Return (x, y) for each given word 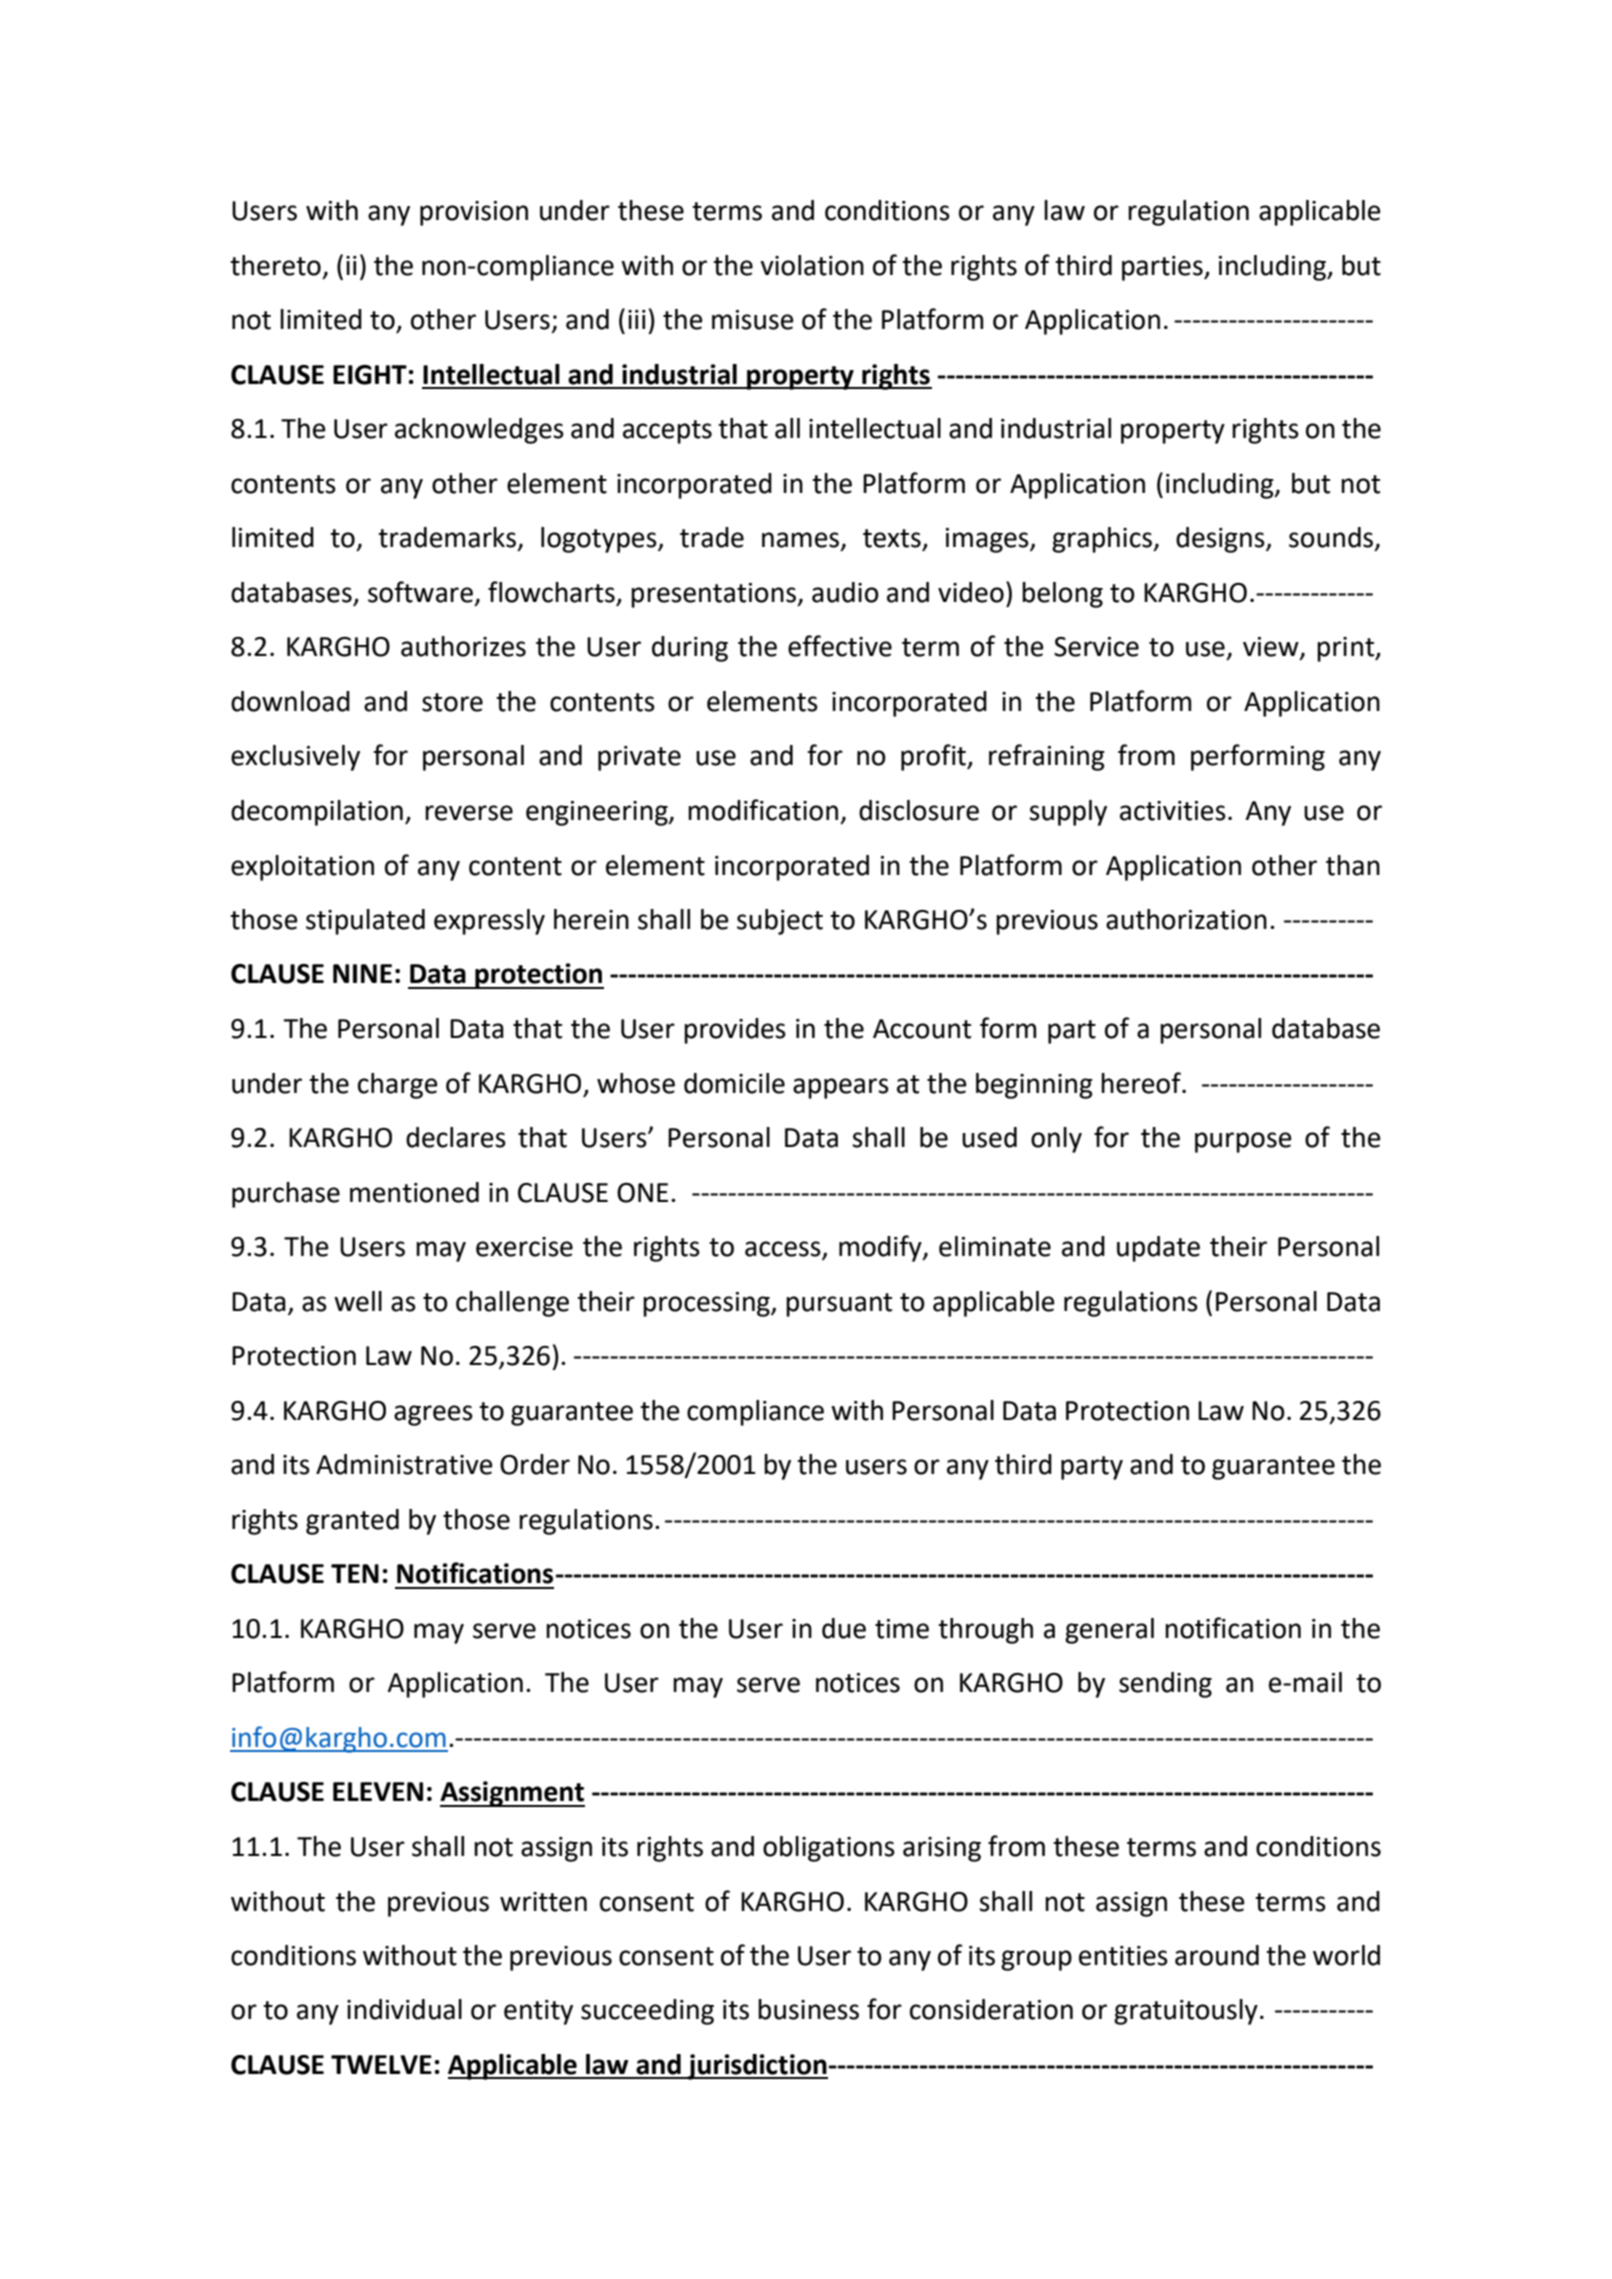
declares (456, 1137)
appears (841, 1088)
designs (1221, 540)
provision (474, 213)
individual (404, 2009)
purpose (1243, 1142)
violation (812, 265)
